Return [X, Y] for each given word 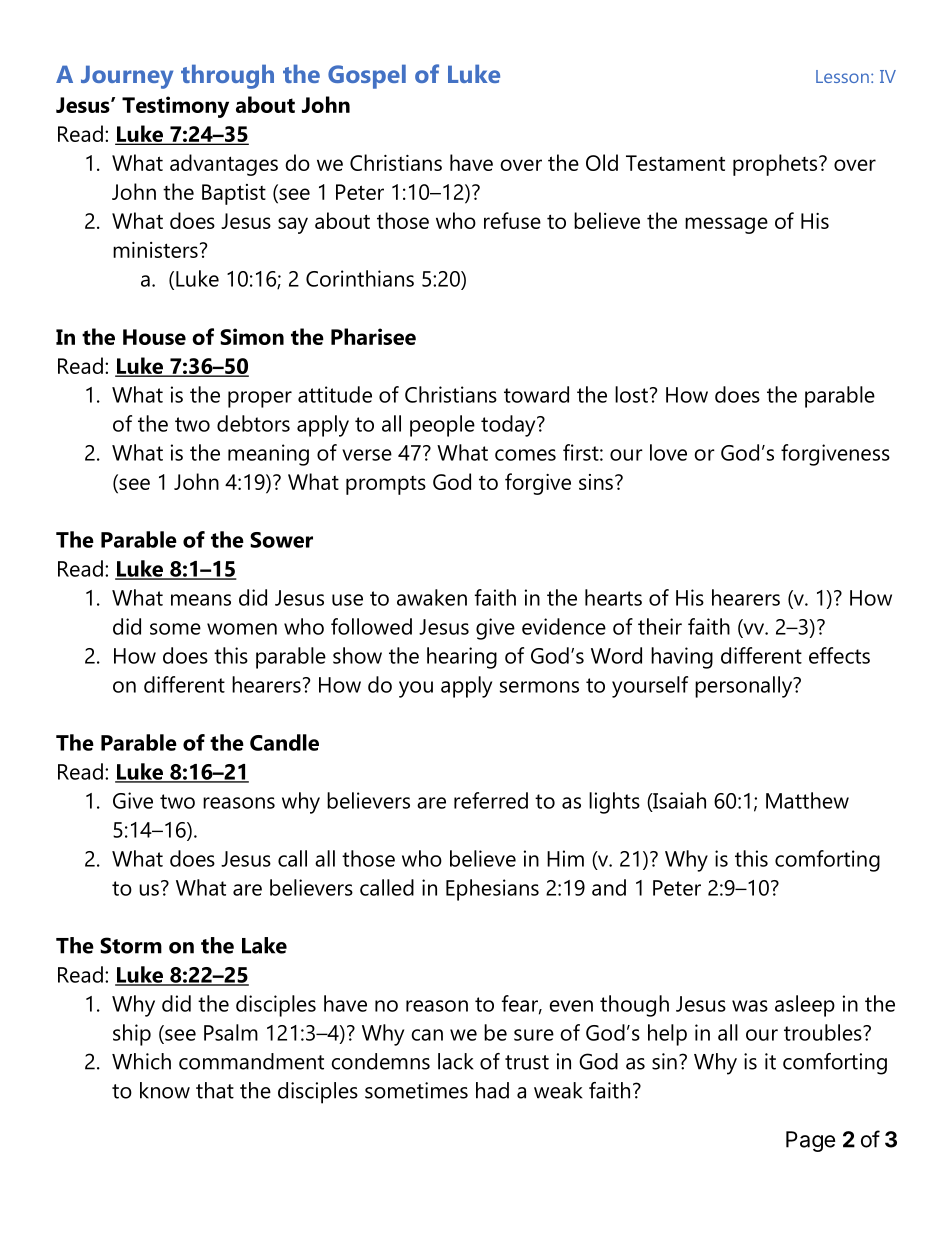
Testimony [175, 107]
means [201, 600]
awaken [432, 597]
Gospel [367, 76]
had [492, 1090]
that [215, 1090]
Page [810, 1141]
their [660, 626]
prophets [776, 165]
